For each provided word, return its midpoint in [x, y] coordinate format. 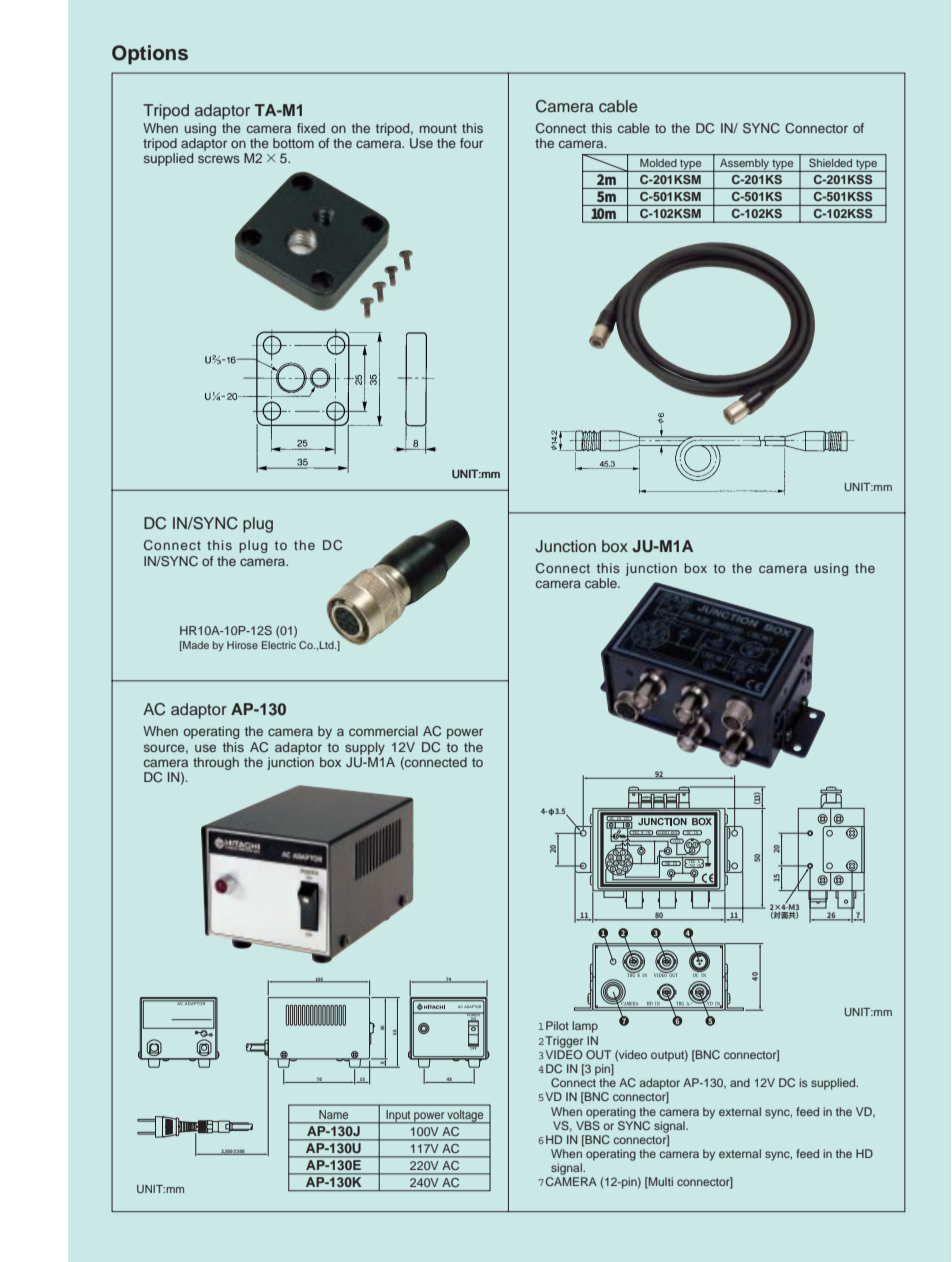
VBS [588, 1124]
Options [150, 55]
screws [219, 159]
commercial [383, 731]
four [471, 143]
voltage [466, 1117]
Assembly [744, 165]
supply [365, 748]
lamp [585, 1027]
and [740, 1082]
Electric [279, 645]
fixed [311, 128]
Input [398, 1117]
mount [438, 128]
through [216, 763]
